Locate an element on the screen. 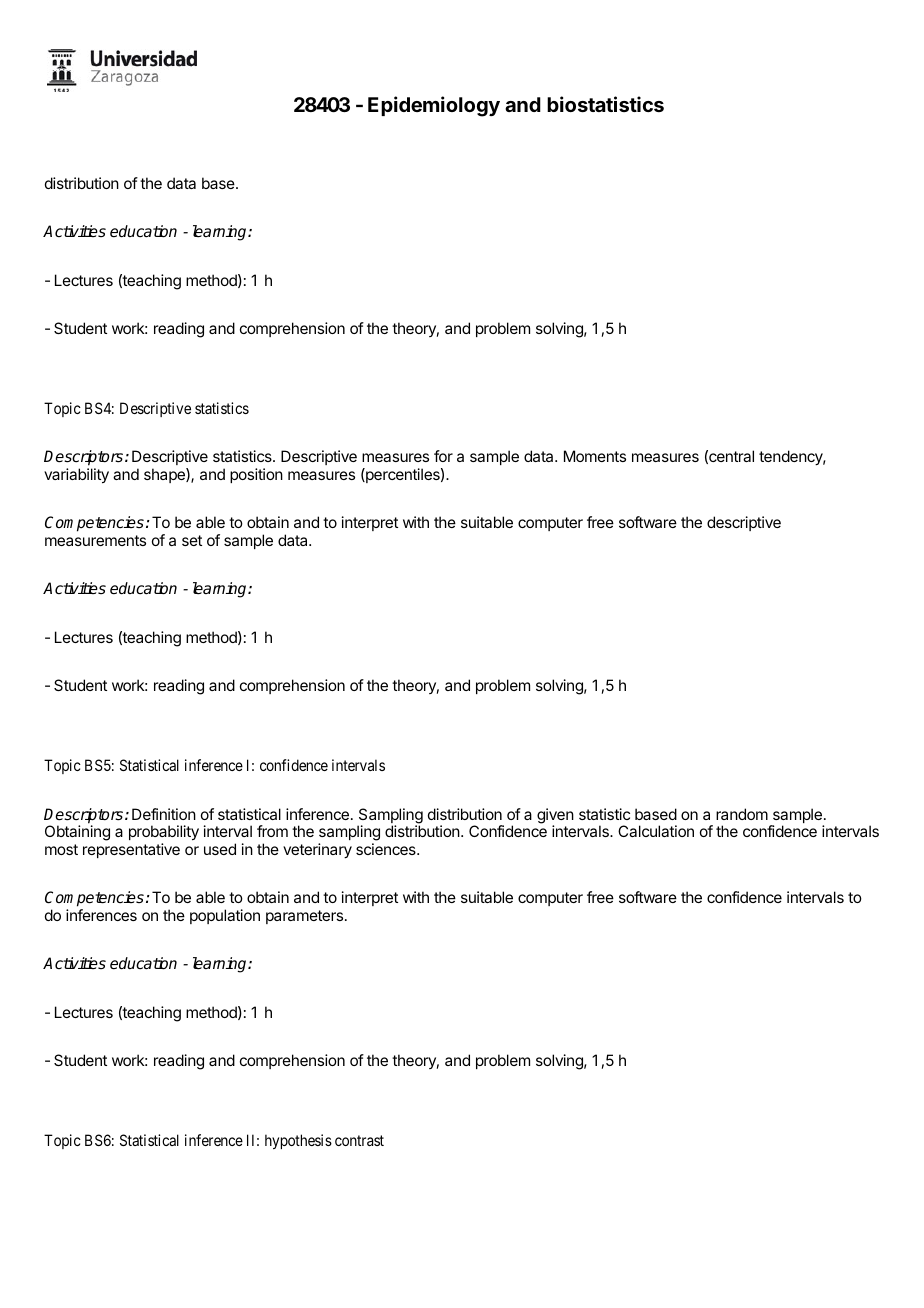 This screenshot has width=924, height=1308. set is located at coordinates (192, 540).
